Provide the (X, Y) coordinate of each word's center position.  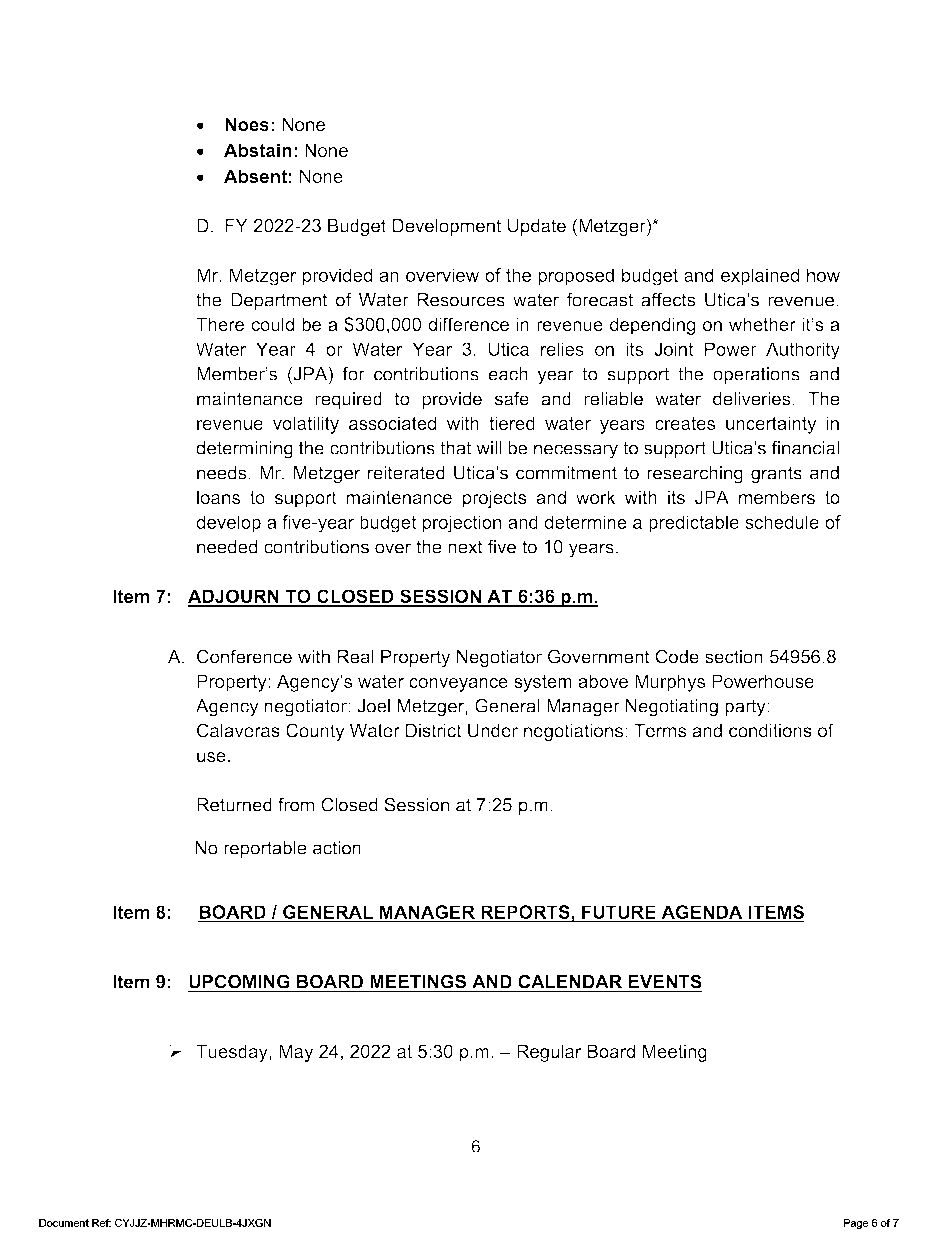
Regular (549, 1053)
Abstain (258, 150)
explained (760, 277)
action (337, 848)
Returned (234, 805)
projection (461, 524)
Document (64, 1223)
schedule (782, 522)
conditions (770, 730)
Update (537, 227)
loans (218, 497)
